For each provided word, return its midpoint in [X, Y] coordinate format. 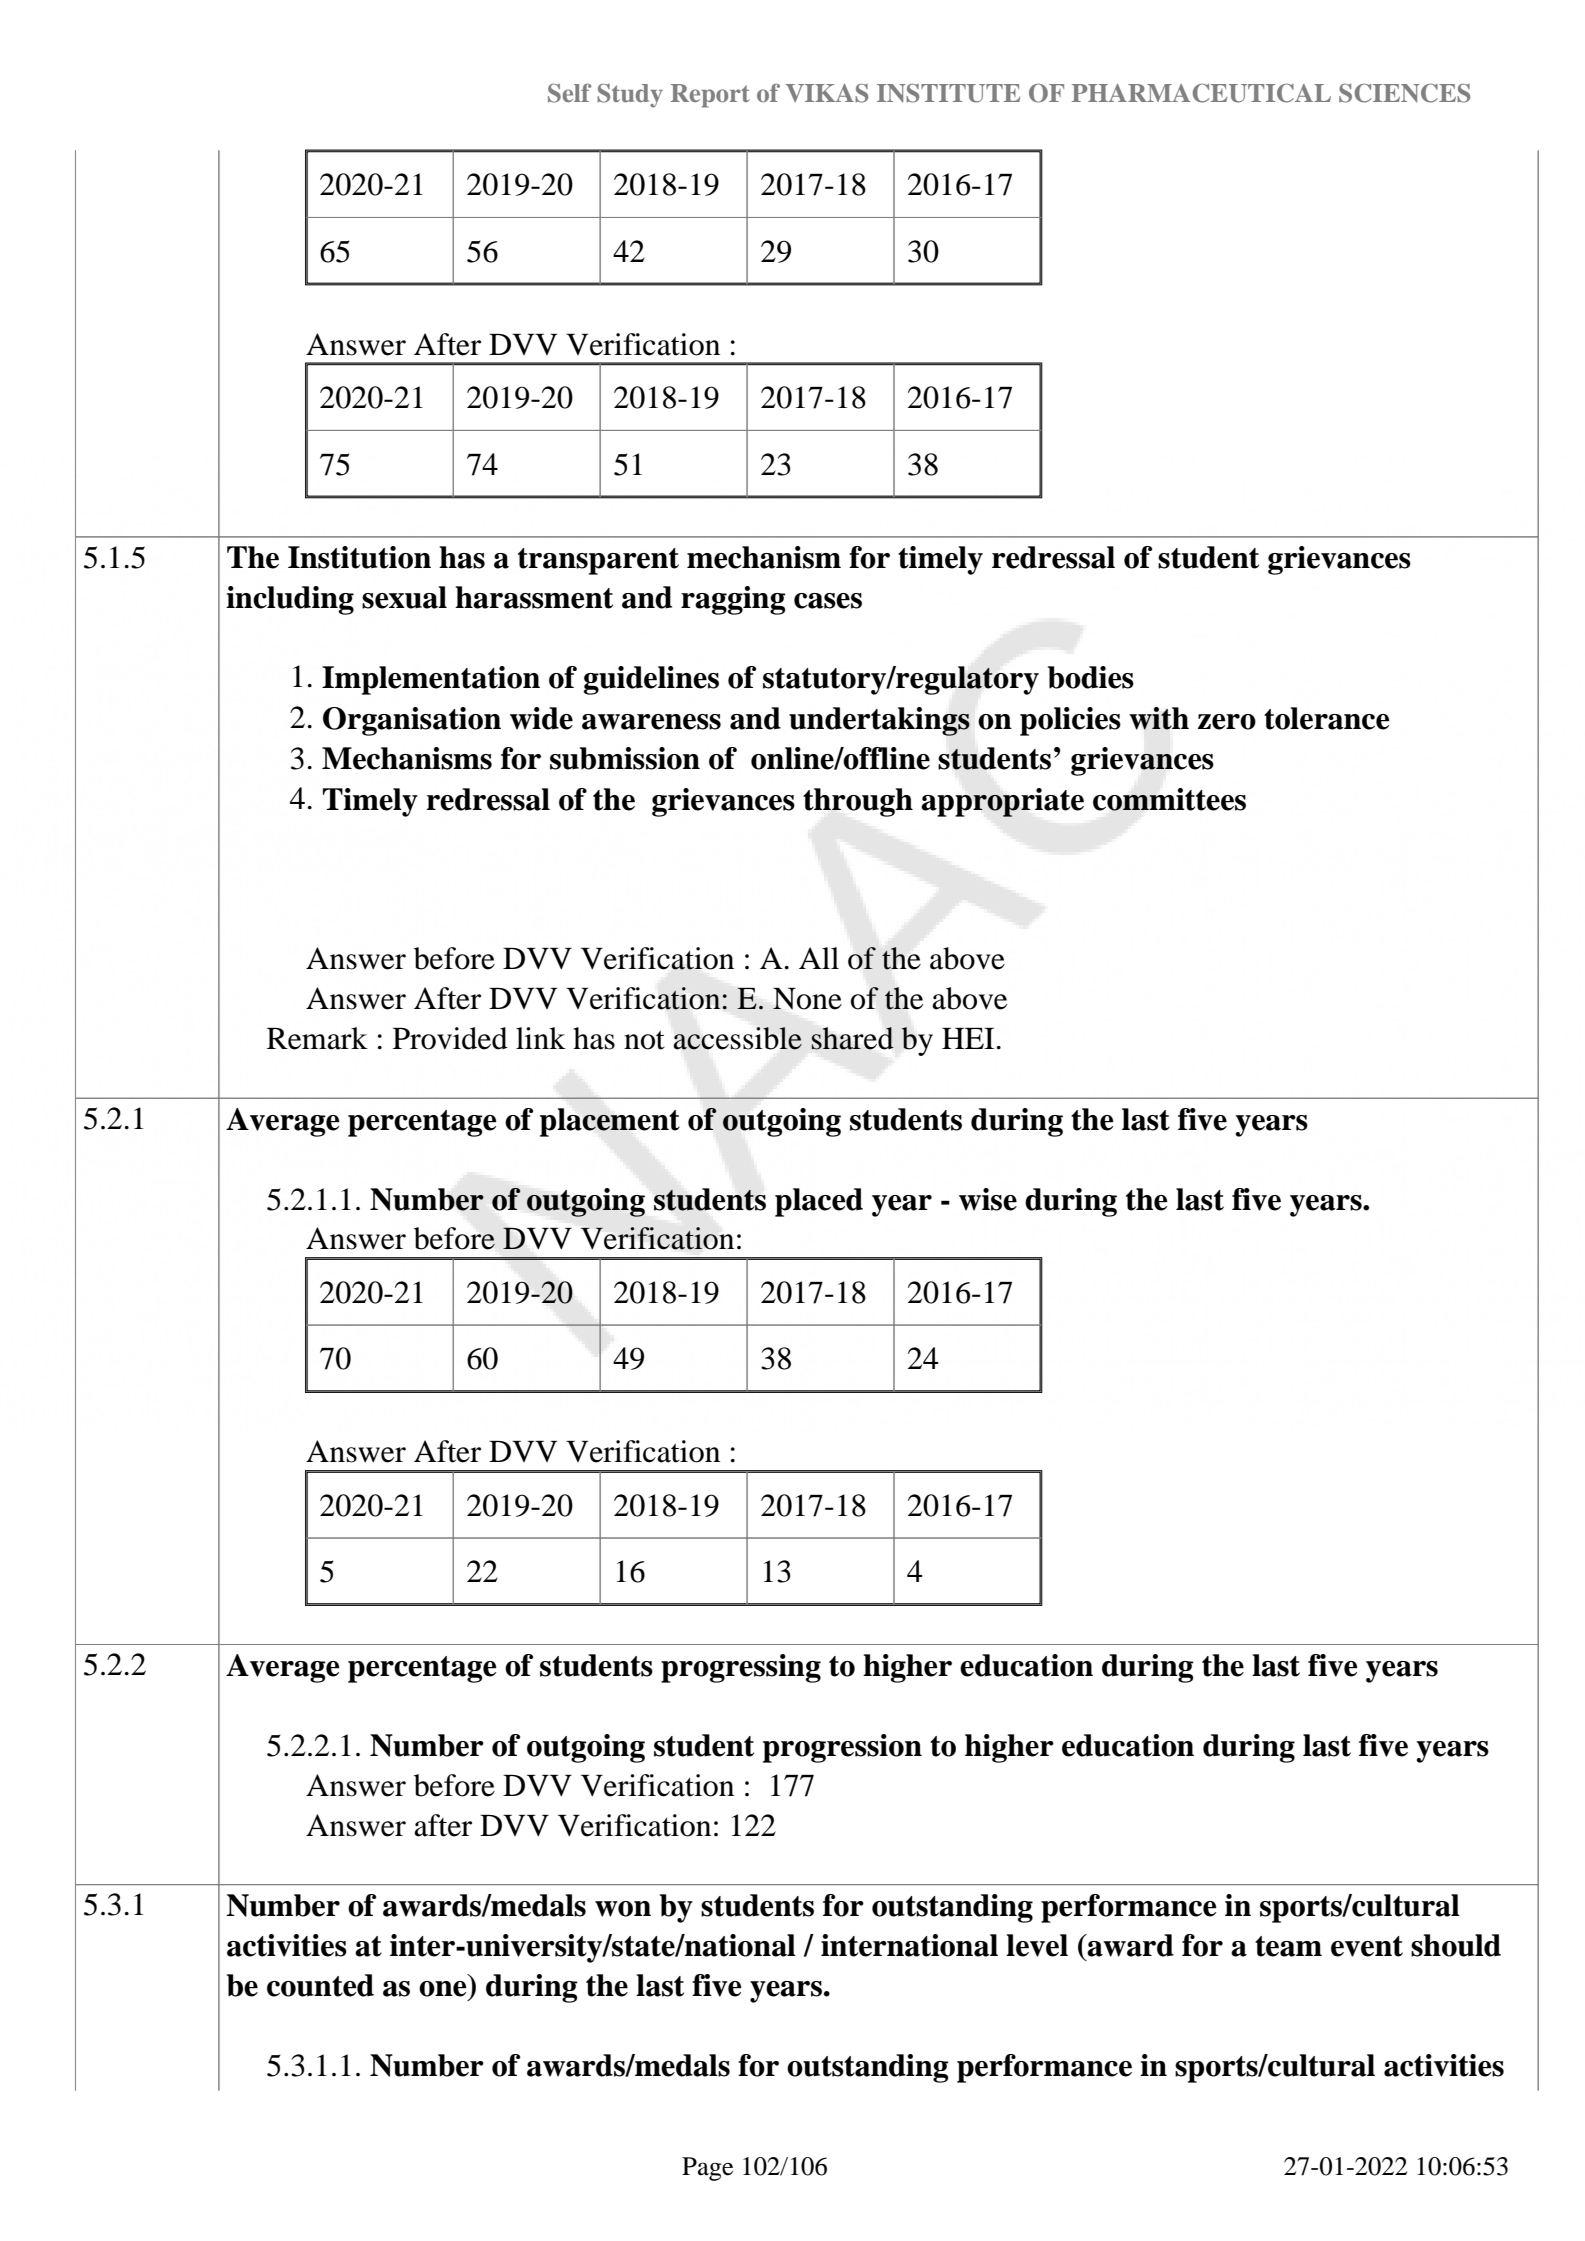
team [1288, 1946]
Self [569, 93]
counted [320, 1985]
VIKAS [827, 93]
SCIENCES [1404, 93]
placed [819, 1202]
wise [988, 1199]
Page [707, 2169]
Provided [450, 1038]
